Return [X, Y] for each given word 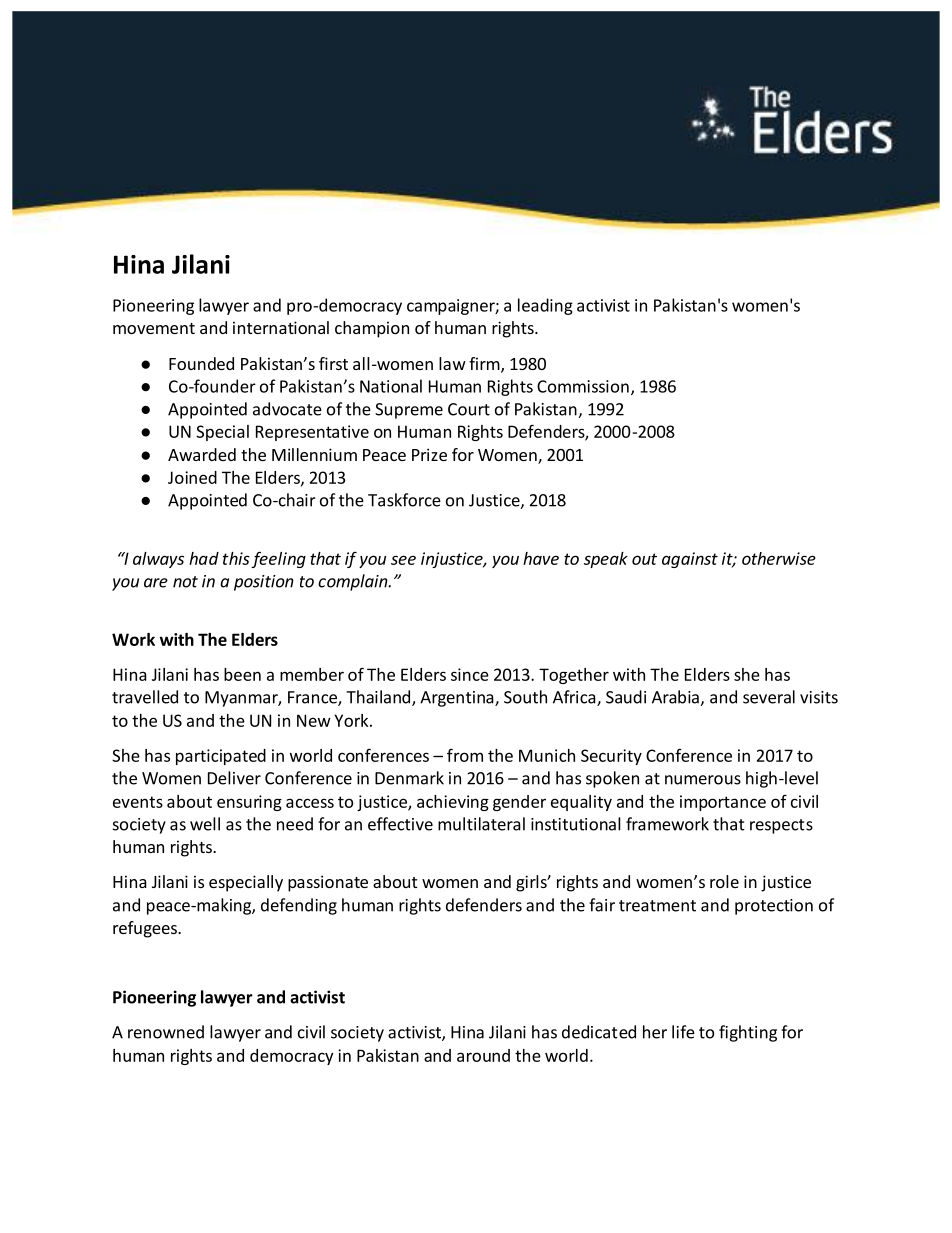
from [465, 755]
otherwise [779, 558]
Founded [201, 363]
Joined [192, 477]
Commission [583, 386]
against [690, 560]
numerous [703, 780]
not [185, 582]
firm [485, 364]
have [541, 558]
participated [221, 757]
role [724, 881]
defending [299, 906]
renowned [166, 1032]
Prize [429, 454]
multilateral [481, 824]
